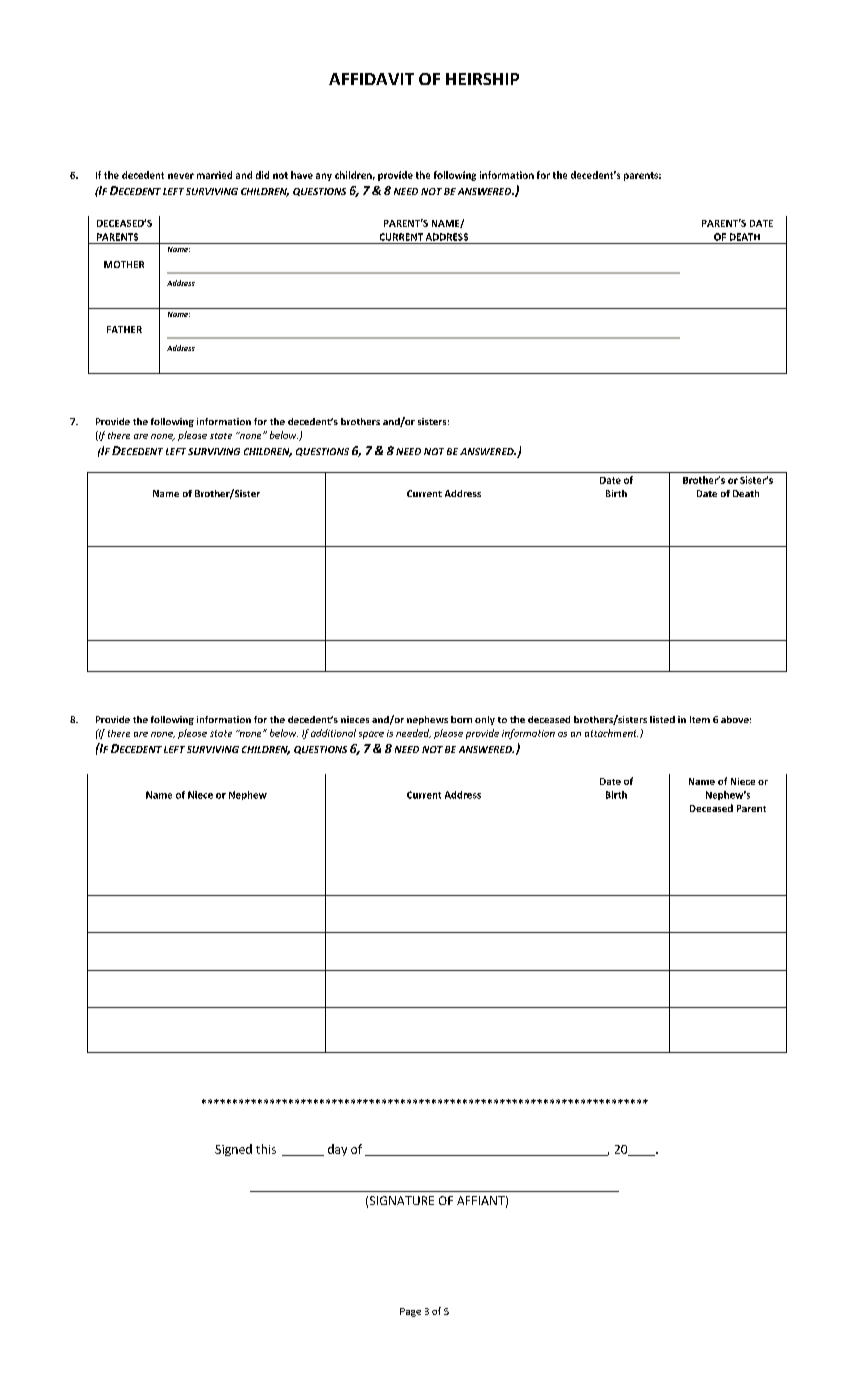  Describe the element at coordinates (662, 719) in the screenshot. I see `listed` at that location.
